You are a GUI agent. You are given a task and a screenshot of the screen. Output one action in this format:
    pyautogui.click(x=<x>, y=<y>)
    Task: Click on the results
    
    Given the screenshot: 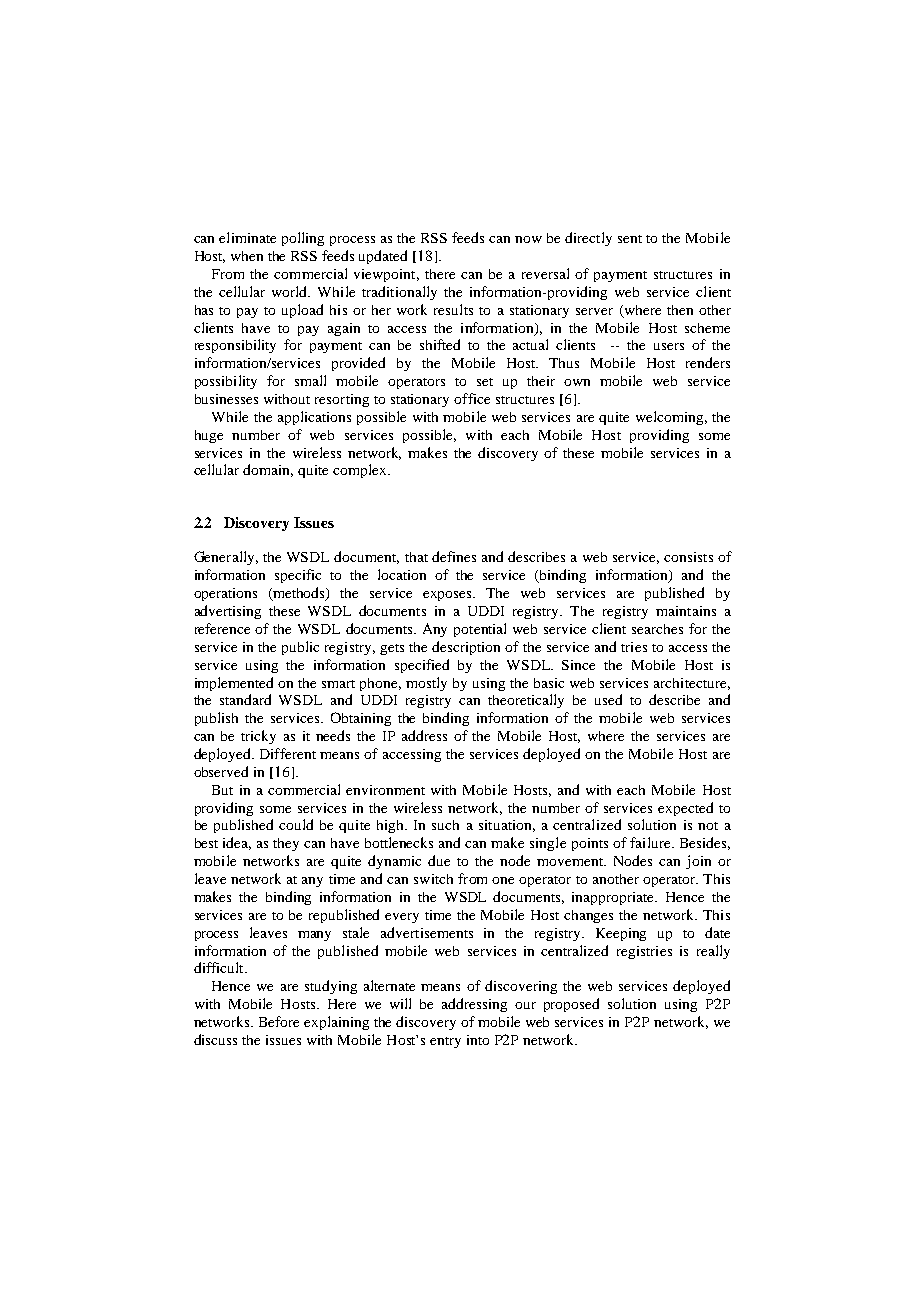 What is the action you would take?
    pyautogui.click(x=453, y=309)
